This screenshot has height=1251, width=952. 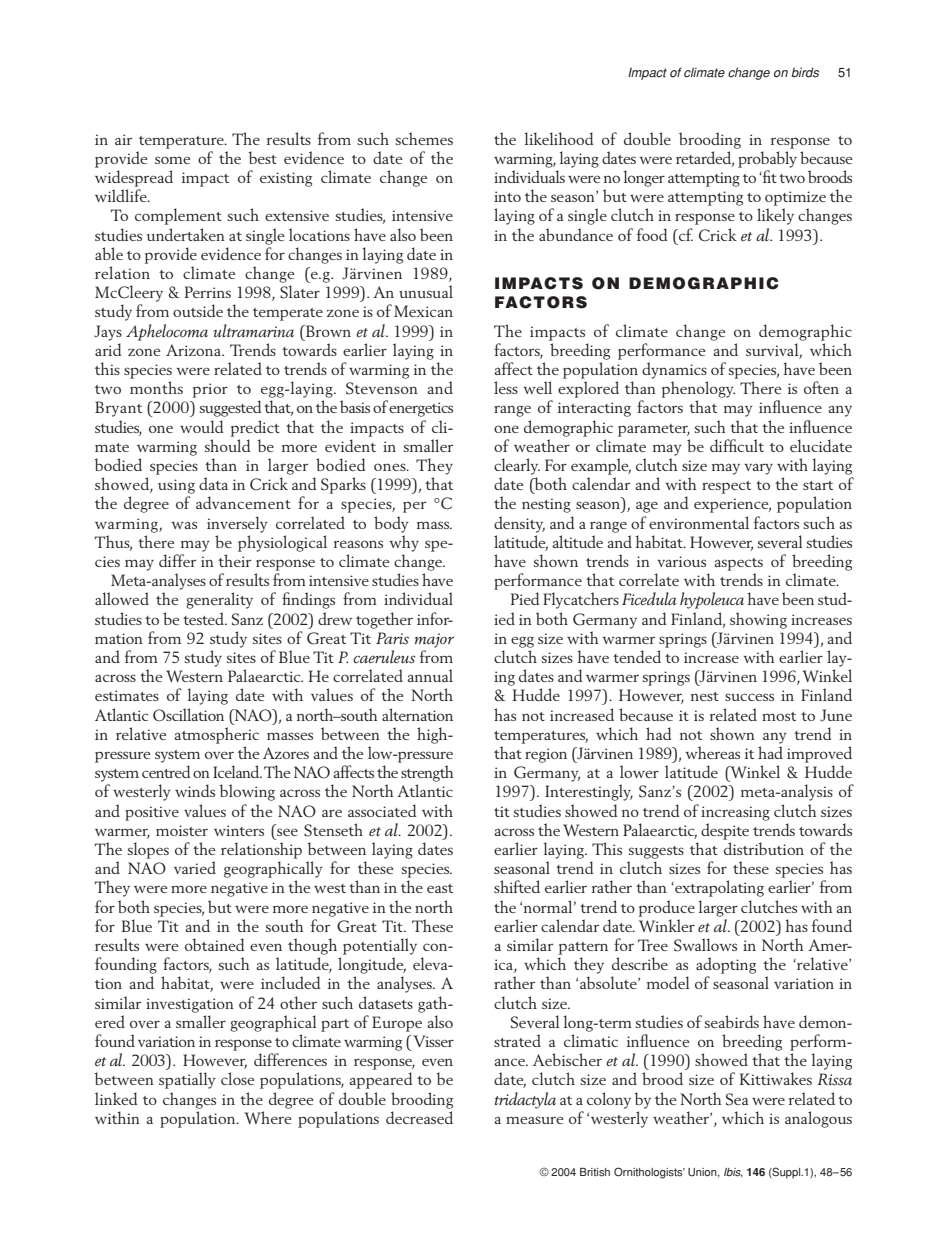 I want to click on showing, so click(x=758, y=620).
